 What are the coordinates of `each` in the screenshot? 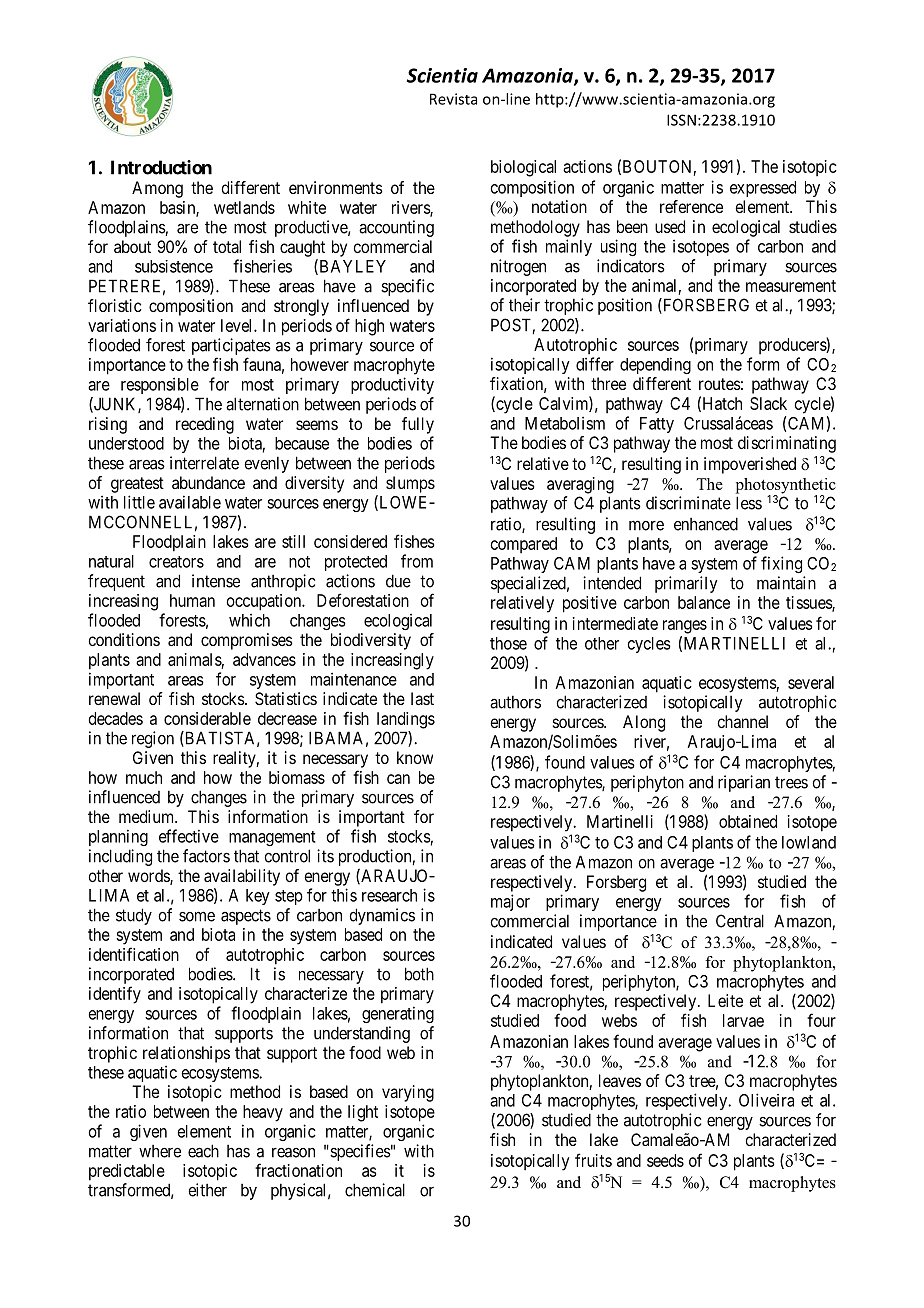 It's located at (203, 1151).
